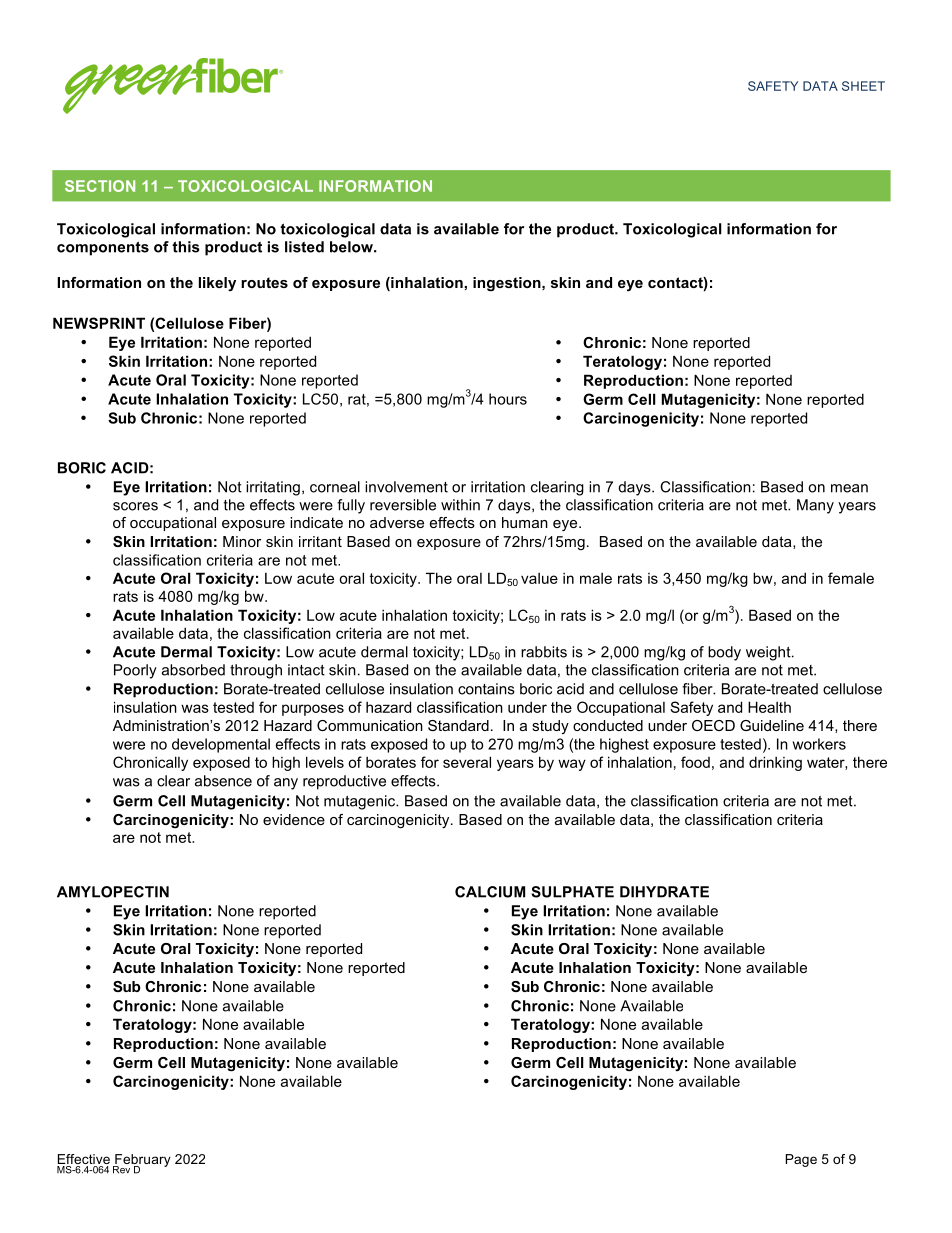 Image resolution: width=952 pixels, height=1233 pixels. What do you see at coordinates (193, 670) in the screenshot?
I see `absorbed` at bounding box center [193, 670].
